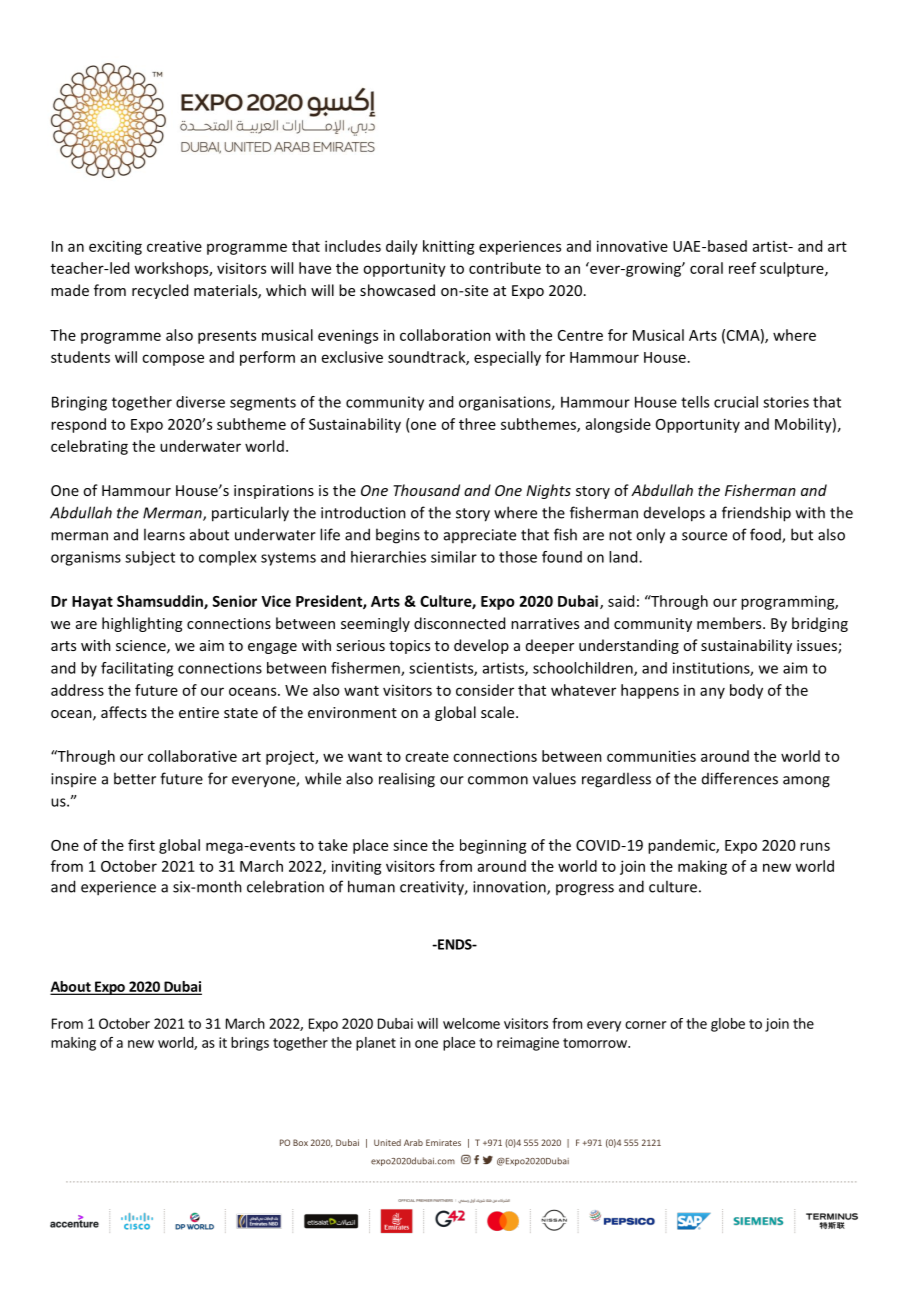  Describe the element at coordinates (300, 1142) in the screenshot. I see `Box` at that location.
